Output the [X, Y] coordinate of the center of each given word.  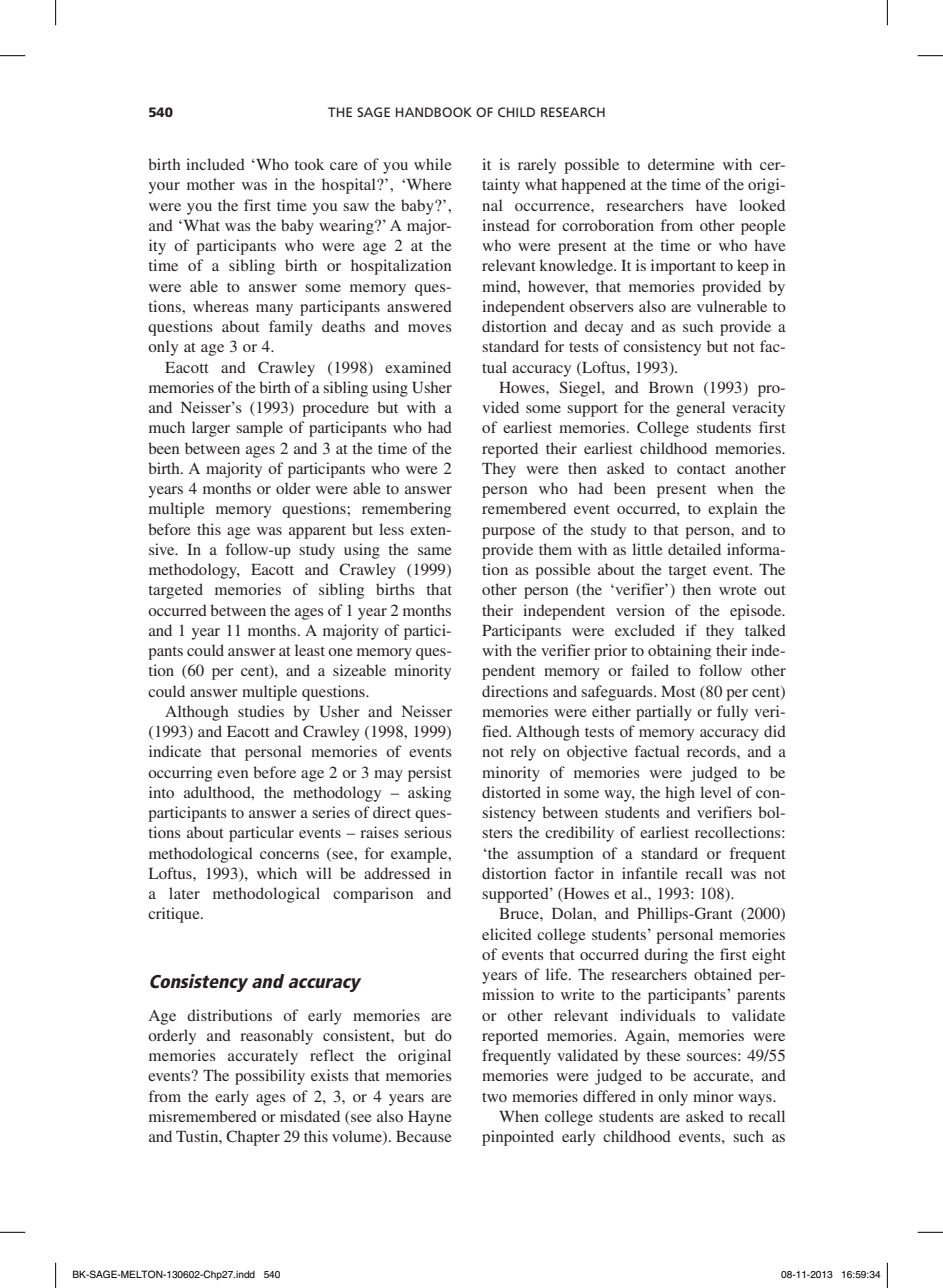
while [433, 164]
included [215, 164]
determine [681, 164]
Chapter [253, 1138]
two [494, 1097]
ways [756, 1100]
